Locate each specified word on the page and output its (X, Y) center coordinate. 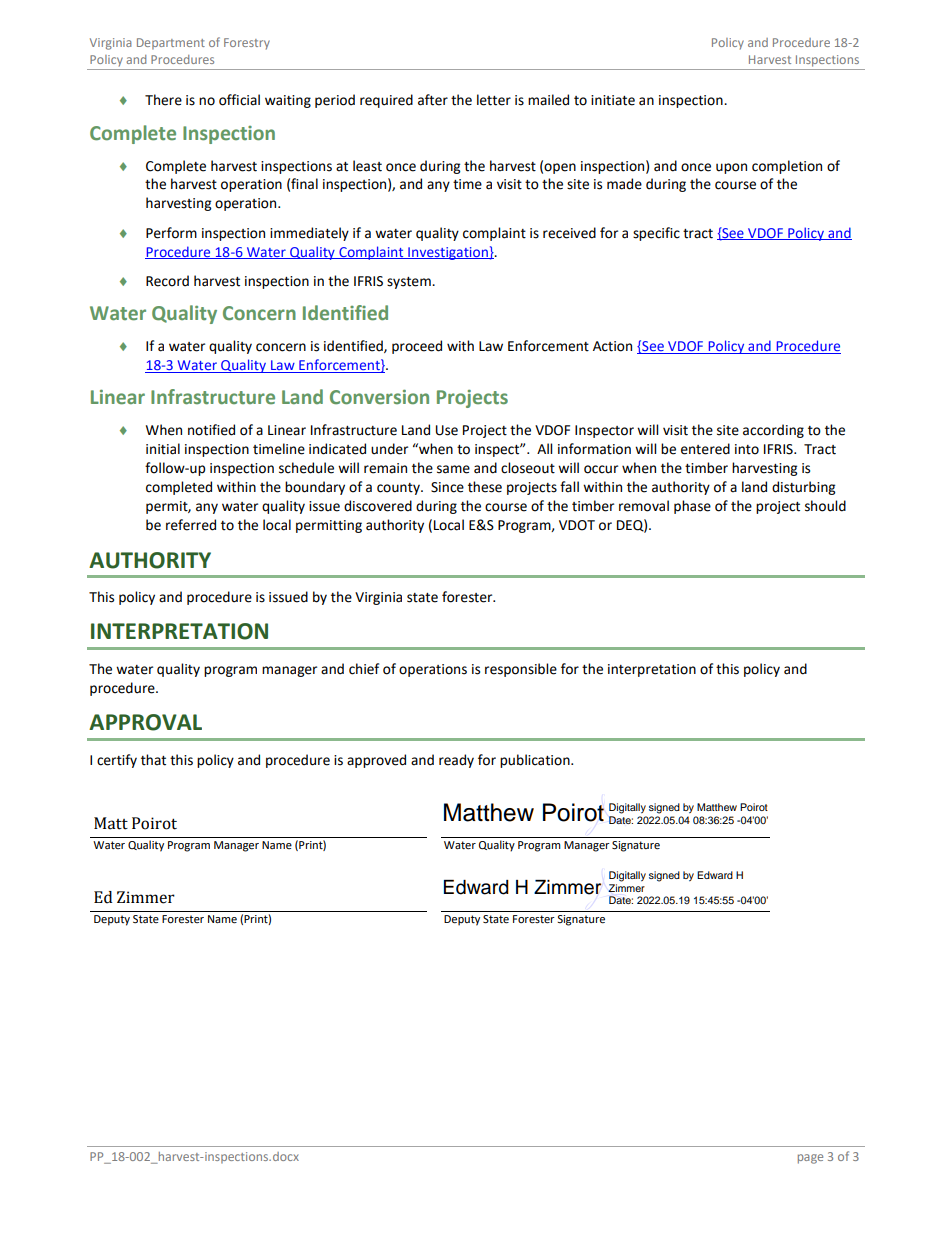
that (153, 760)
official (239, 100)
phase (692, 507)
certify (117, 761)
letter (494, 100)
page (810, 1159)
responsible (521, 670)
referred (191, 525)
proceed (417, 347)
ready (456, 761)
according (773, 431)
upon (731, 168)
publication (536, 761)
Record (167, 281)
